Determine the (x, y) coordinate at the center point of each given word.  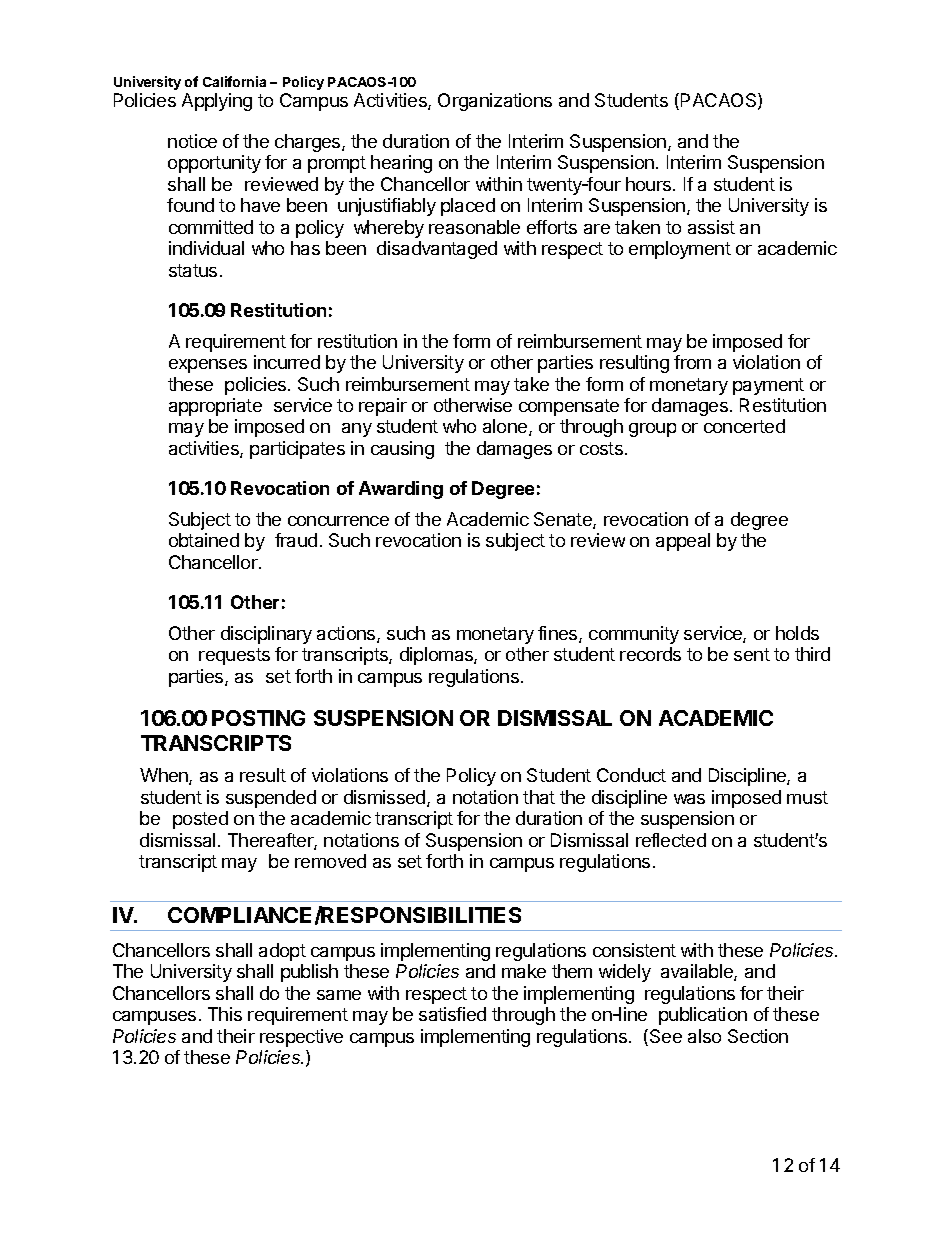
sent (752, 654)
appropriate (215, 407)
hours (650, 184)
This (225, 1014)
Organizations (495, 102)
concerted (744, 426)
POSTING (258, 718)
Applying (217, 102)
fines (559, 634)
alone (506, 427)
